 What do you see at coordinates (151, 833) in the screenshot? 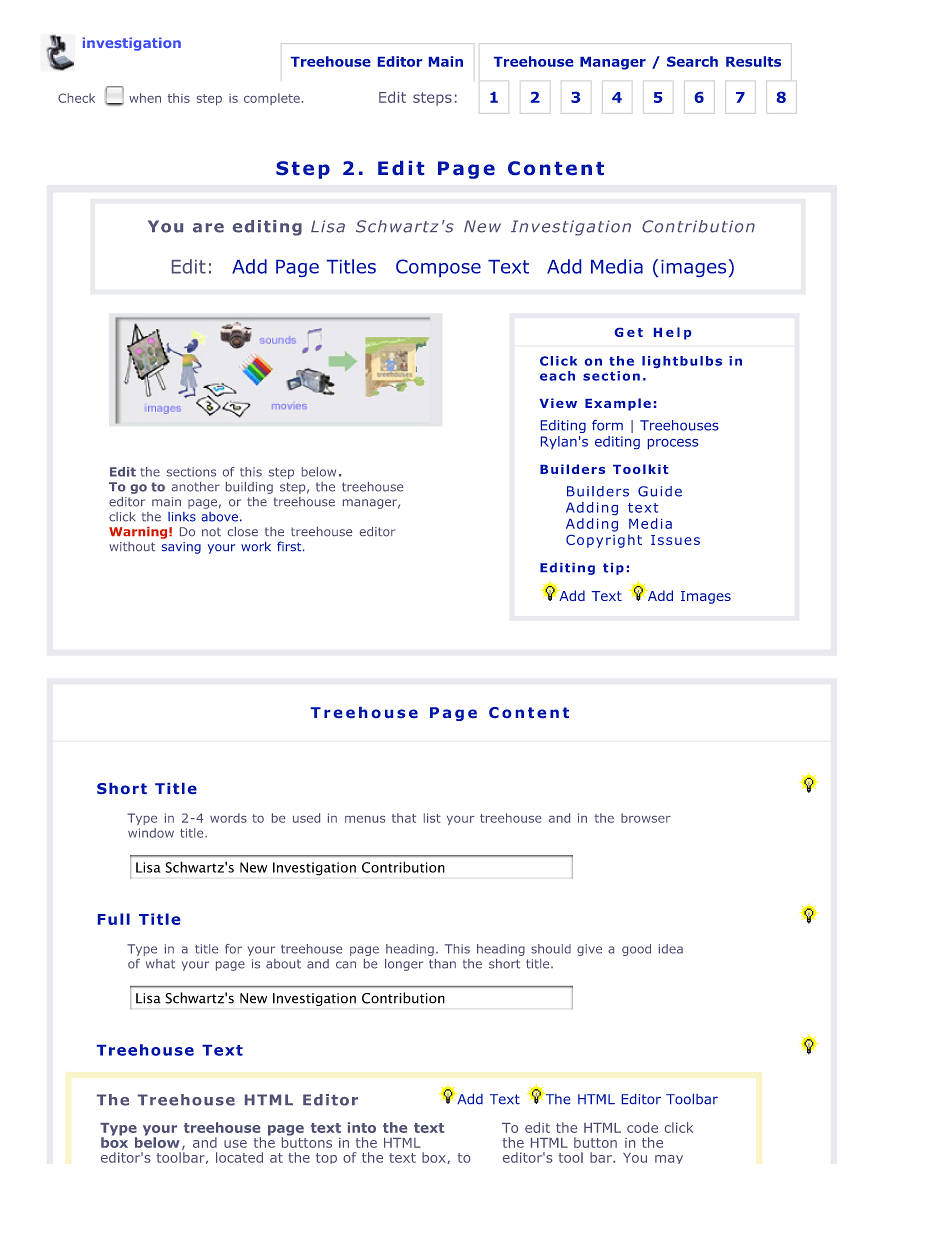
I see `window` at bounding box center [151, 833].
